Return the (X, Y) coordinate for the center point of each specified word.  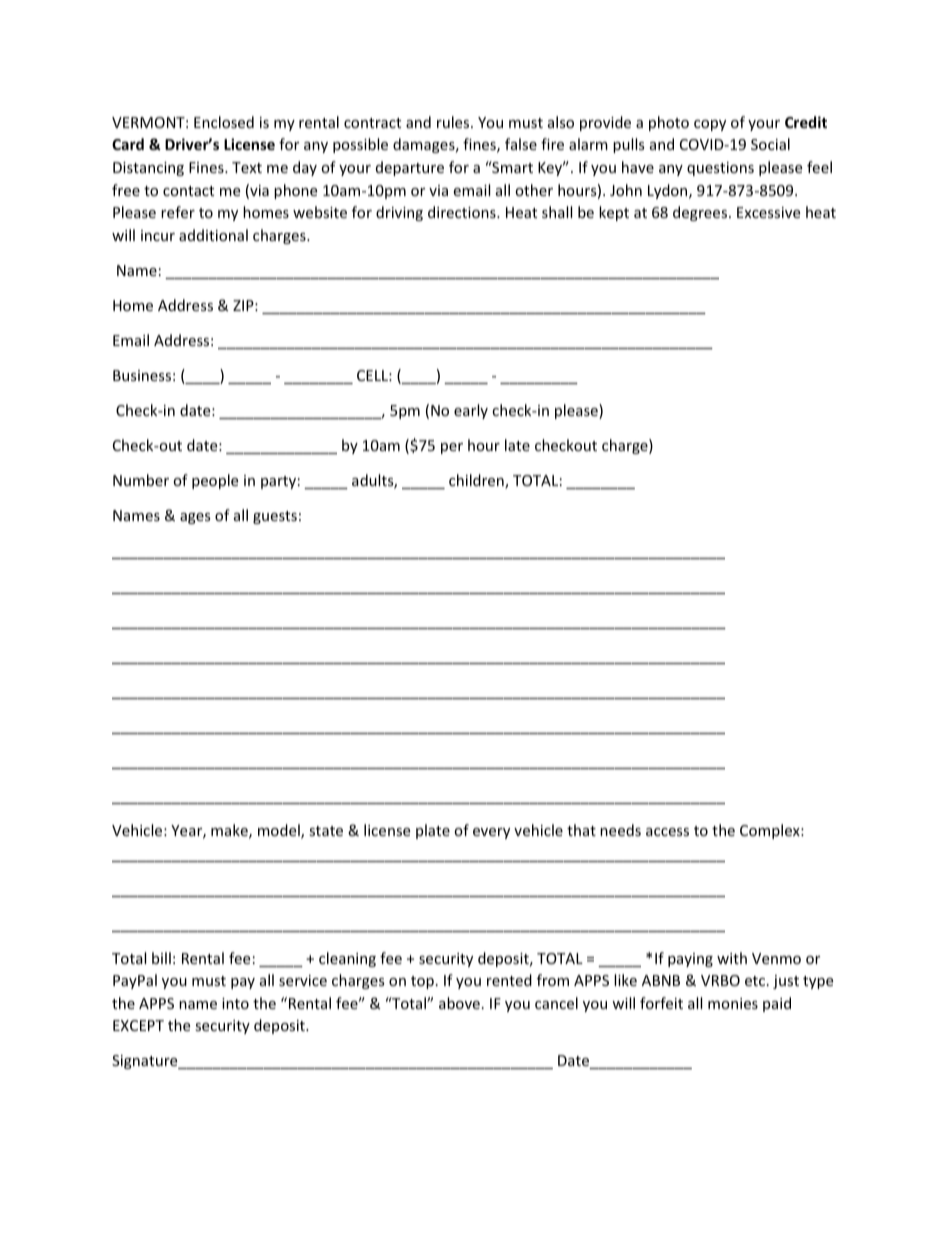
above (459, 1003)
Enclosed (224, 122)
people (215, 481)
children (477, 481)
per (452, 448)
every (491, 833)
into (235, 1003)
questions (720, 169)
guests (275, 517)
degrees (701, 213)
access (667, 832)
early (471, 411)
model (280, 831)
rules (454, 122)
